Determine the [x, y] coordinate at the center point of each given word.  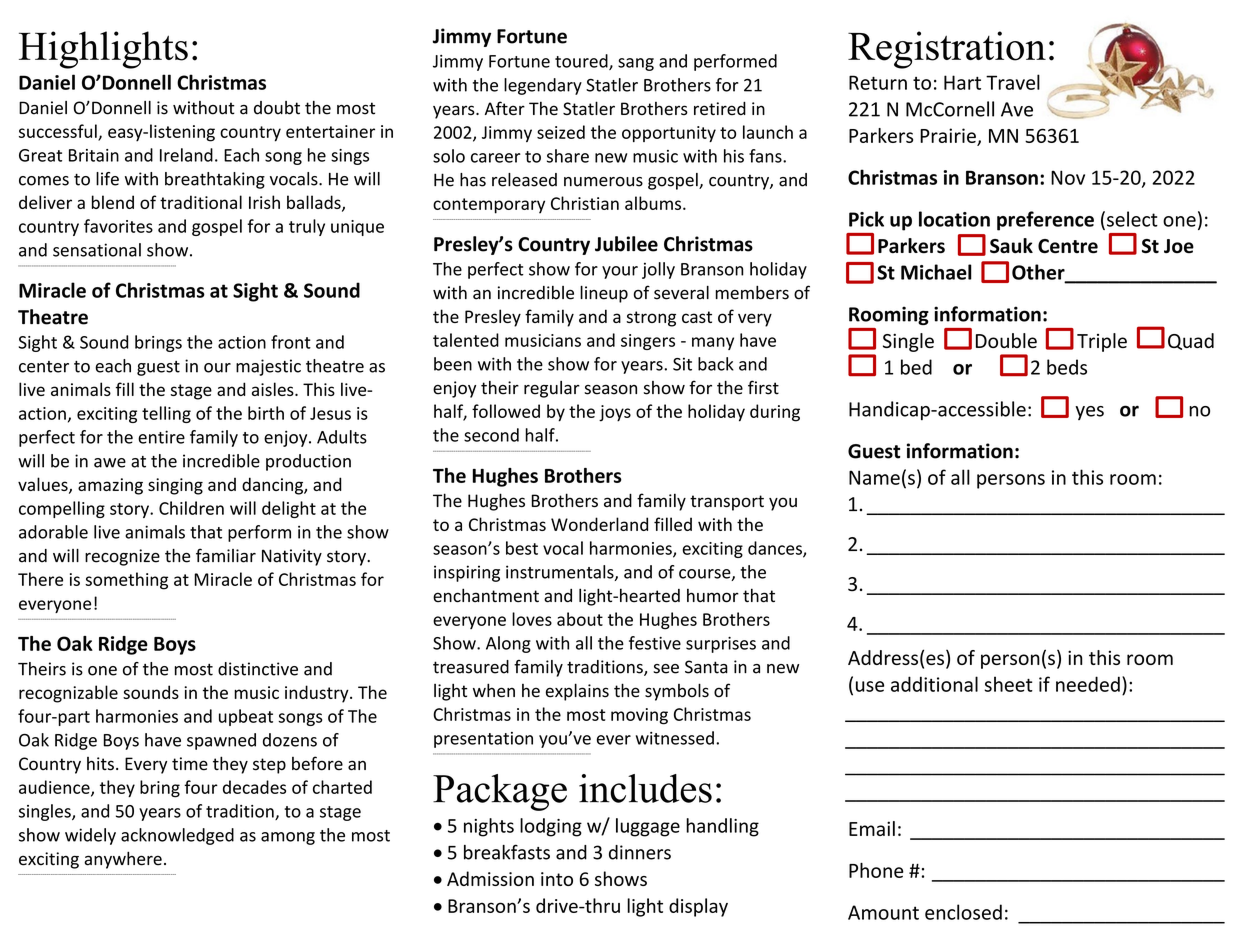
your [620, 272]
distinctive [258, 669]
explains [577, 692]
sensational [97, 250]
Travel [1013, 82]
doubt [277, 108]
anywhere [123, 860]
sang [636, 64]
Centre [1068, 246]
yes [1089, 413]
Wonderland [599, 524]
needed [1088, 684]
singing [175, 486]
